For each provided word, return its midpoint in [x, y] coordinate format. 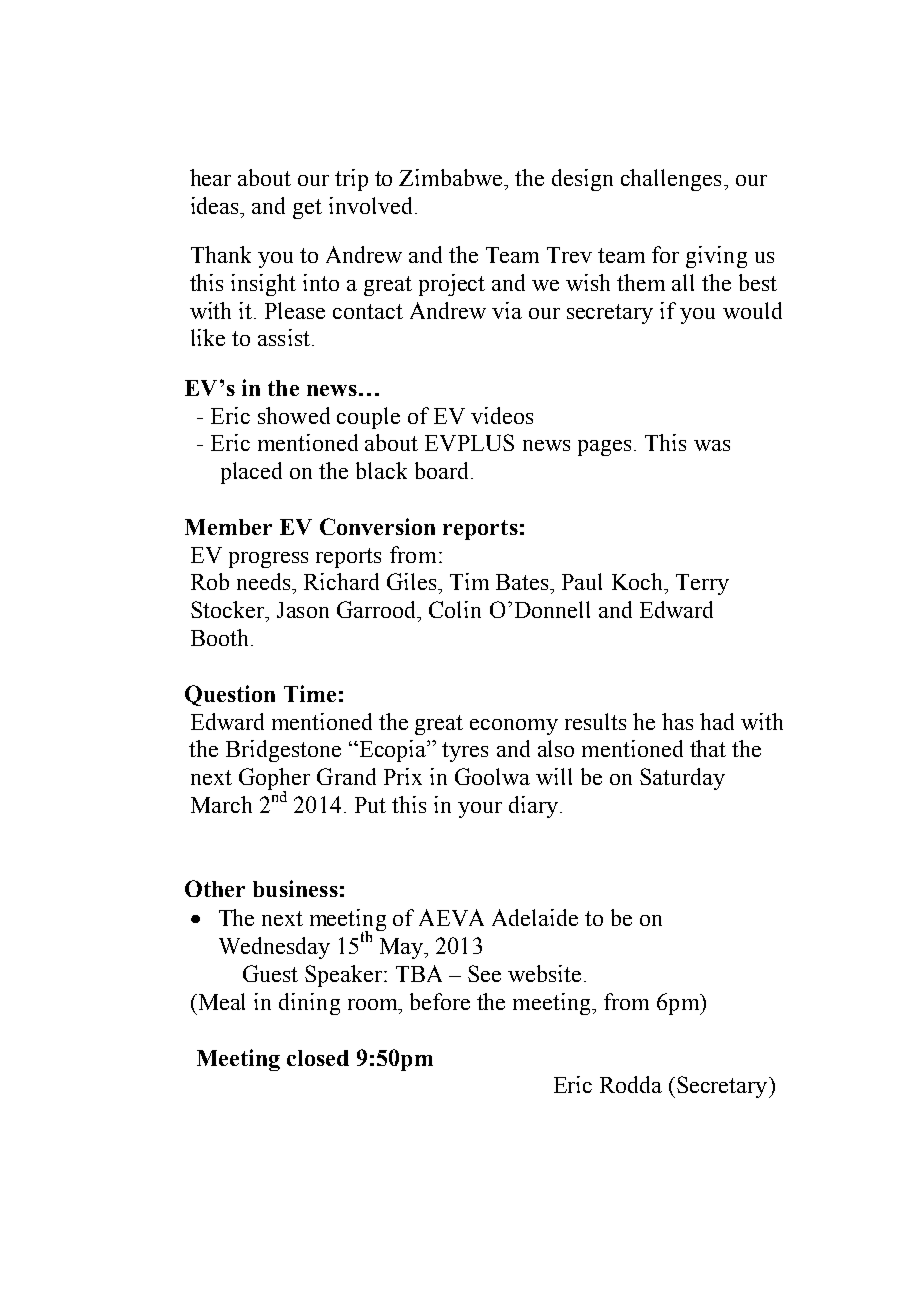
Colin [455, 609]
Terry [702, 584]
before [440, 1001]
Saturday [682, 779]
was [712, 445]
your [480, 810]
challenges [671, 180]
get [307, 209]
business [295, 888]
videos [502, 415]
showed [294, 415]
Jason [303, 610]
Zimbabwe [452, 177]
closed [318, 1058]
